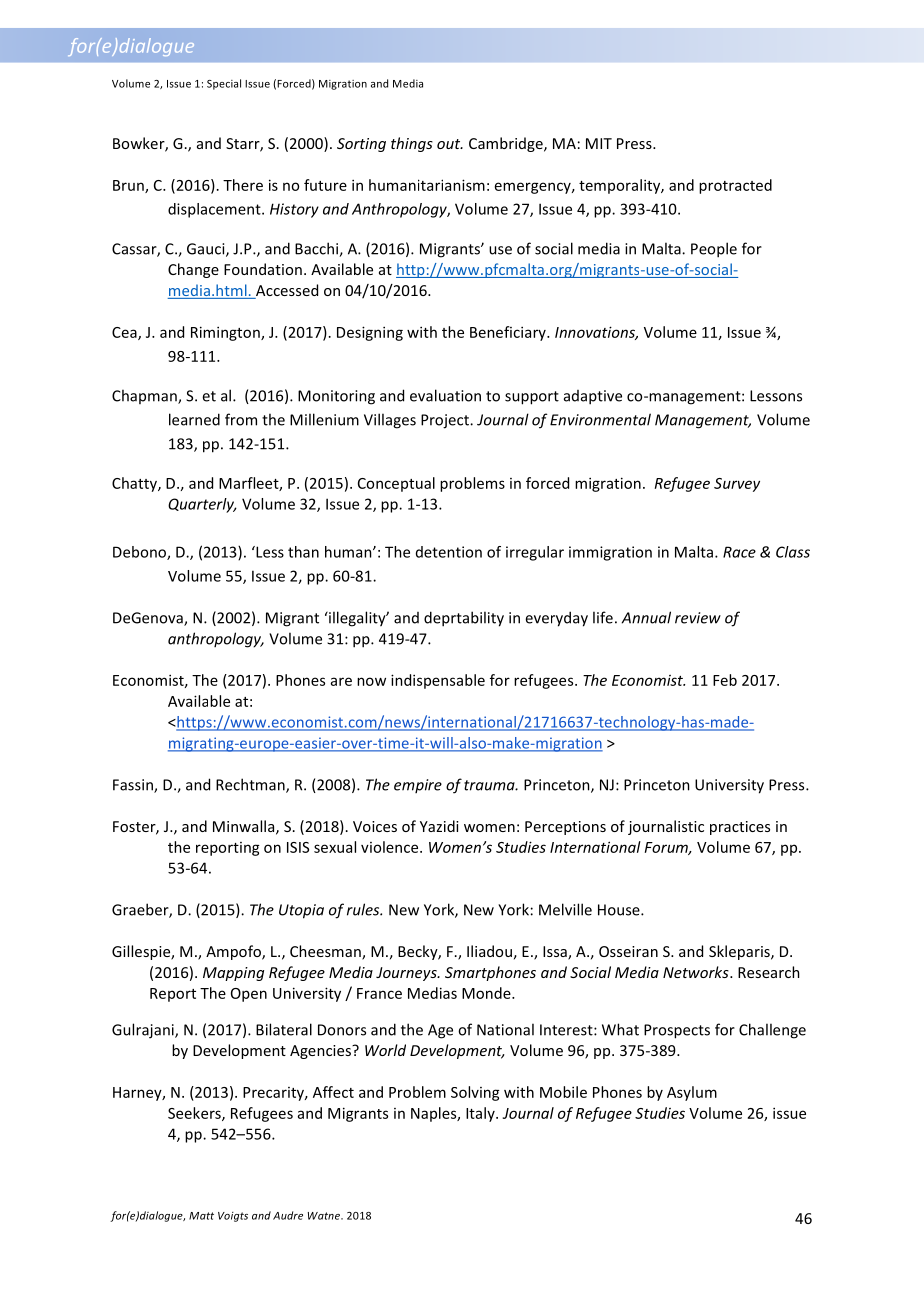 This screenshot has width=924, height=1308. I want to click on Special, so click(224, 84).
